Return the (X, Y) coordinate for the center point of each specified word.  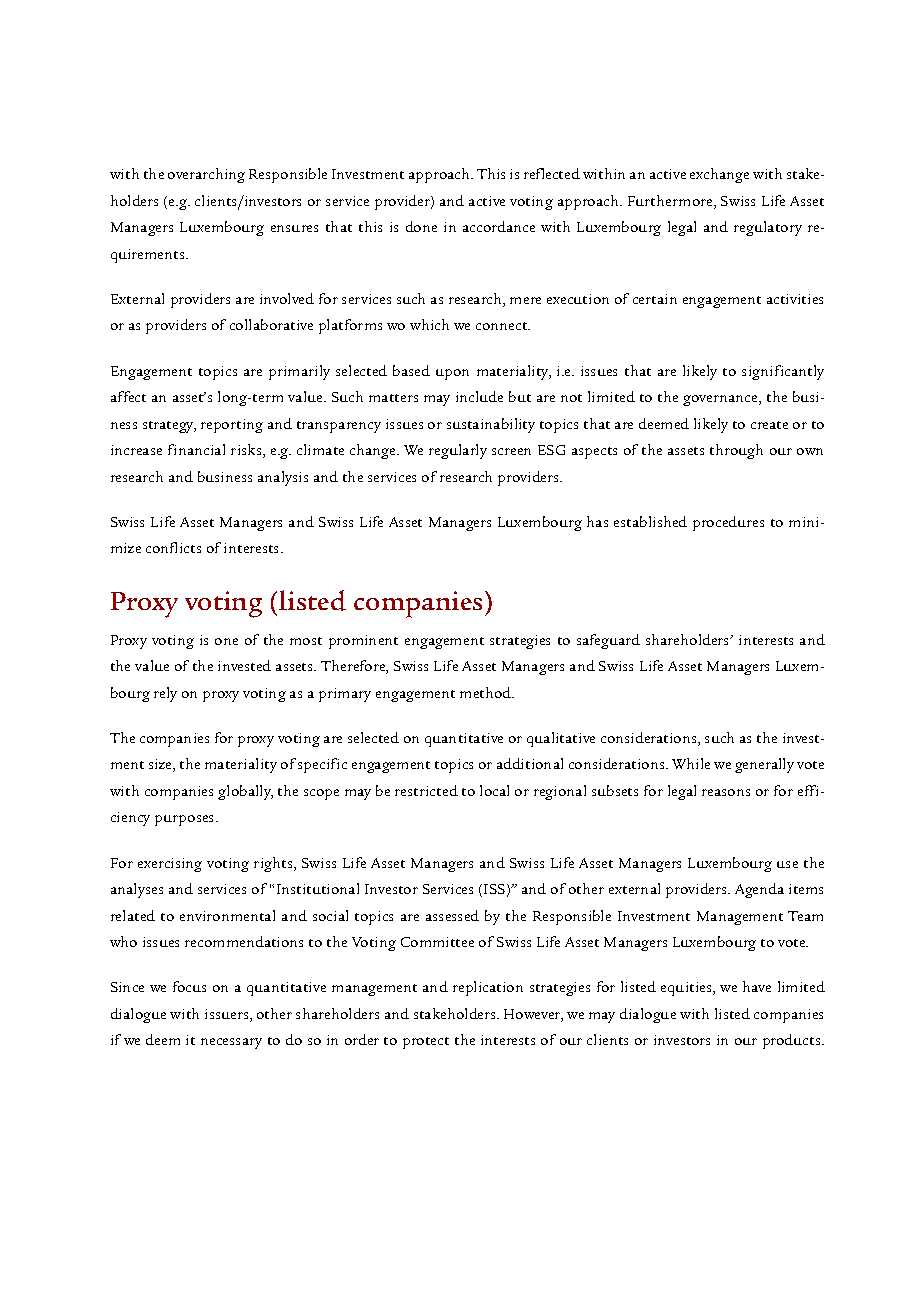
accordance (499, 226)
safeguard (608, 641)
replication (488, 988)
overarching (206, 175)
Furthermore (671, 202)
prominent (363, 642)
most (306, 641)
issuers (228, 1015)
